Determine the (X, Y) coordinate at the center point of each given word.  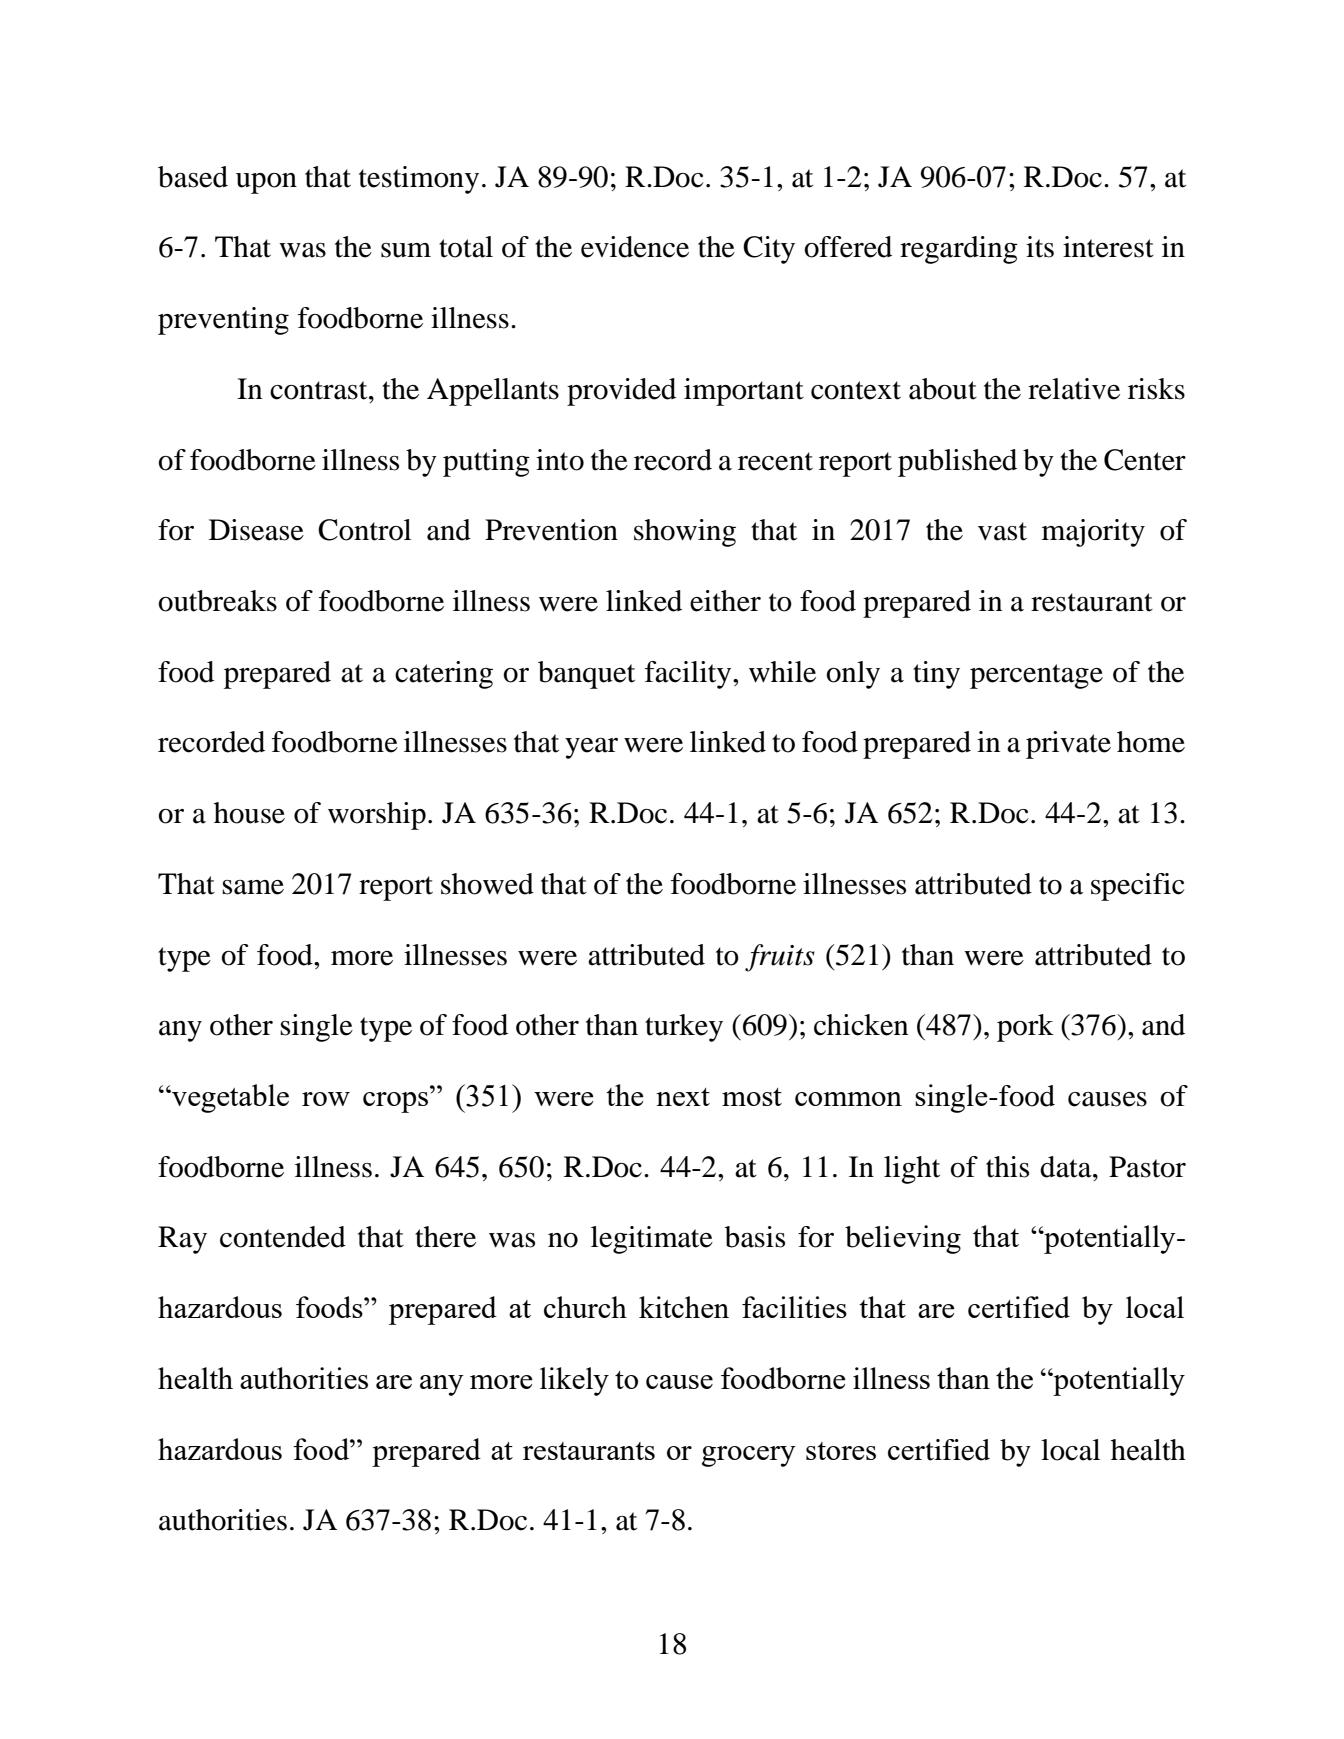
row (326, 1099)
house (249, 813)
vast (1002, 531)
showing (685, 533)
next (683, 1097)
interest (1108, 247)
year (591, 748)
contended (283, 1237)
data (1067, 1167)
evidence (635, 247)
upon (266, 183)
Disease (256, 530)
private (1068, 745)
